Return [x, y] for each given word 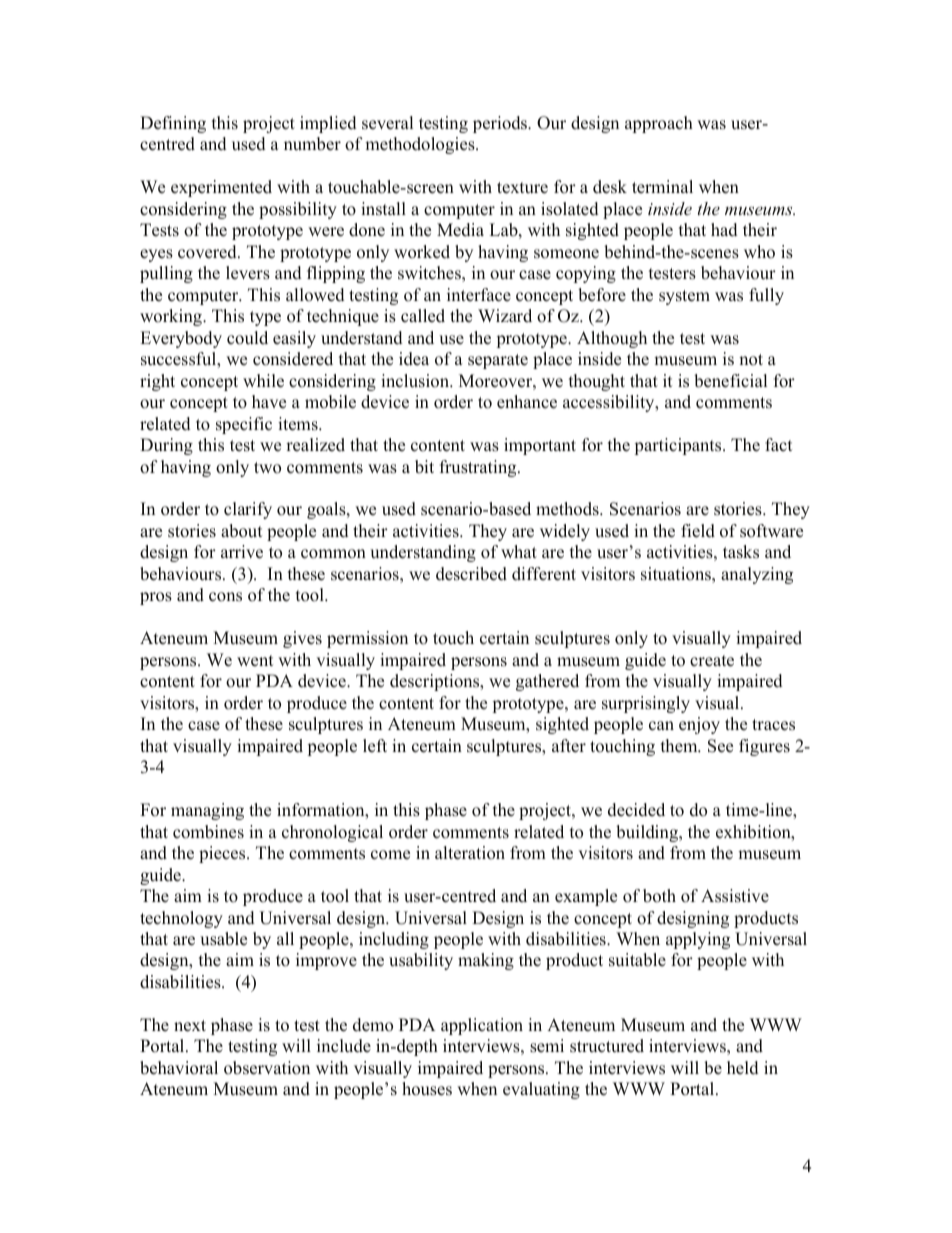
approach [659, 124]
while [263, 381]
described [471, 574]
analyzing [757, 575]
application [482, 1026]
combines [208, 832]
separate [498, 361]
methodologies [421, 145]
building [648, 833]
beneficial [730, 381]
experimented [221, 188]
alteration [470, 853]
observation [267, 1068]
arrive [242, 552]
